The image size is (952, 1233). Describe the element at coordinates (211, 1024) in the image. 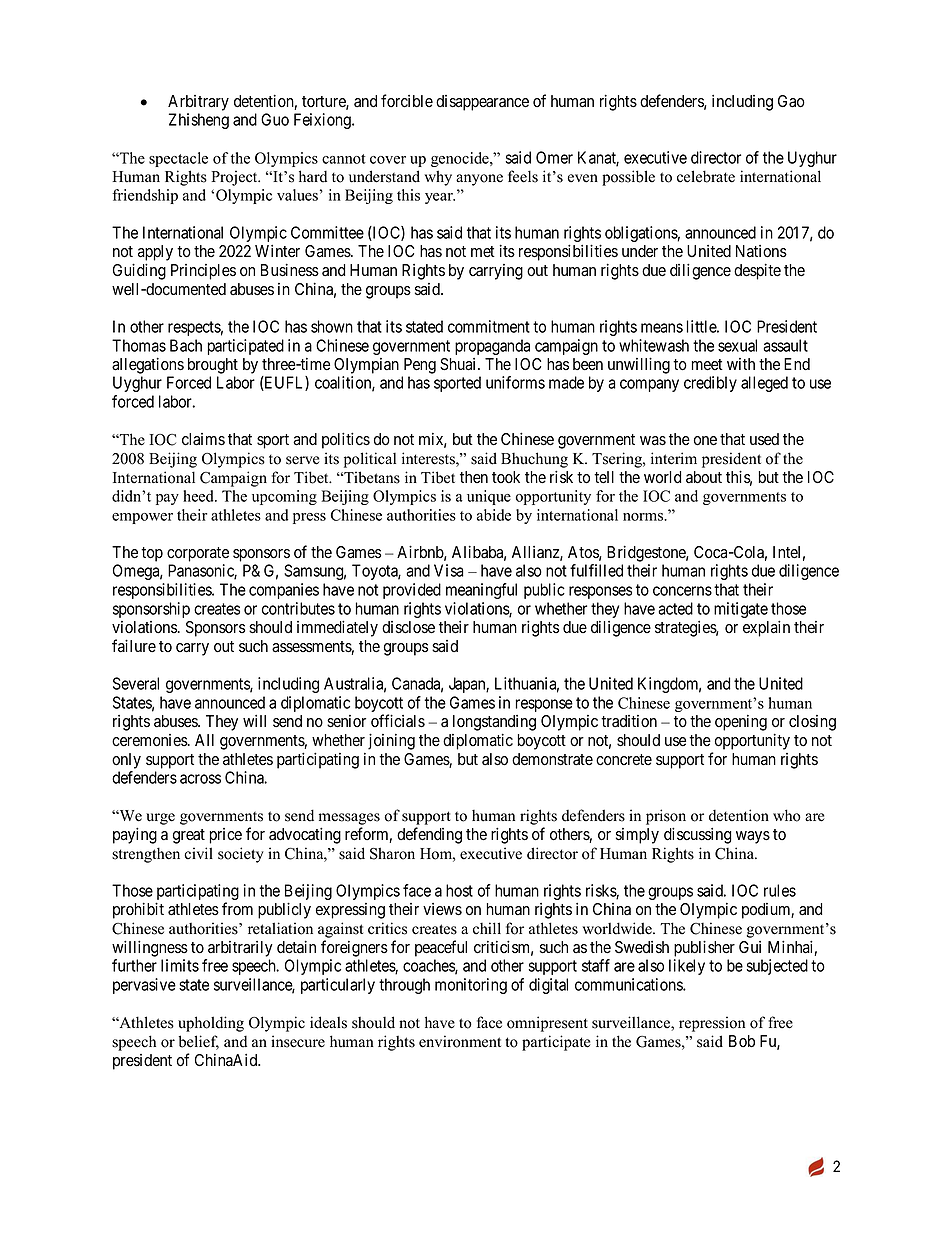

I see `upholding` at that location.
